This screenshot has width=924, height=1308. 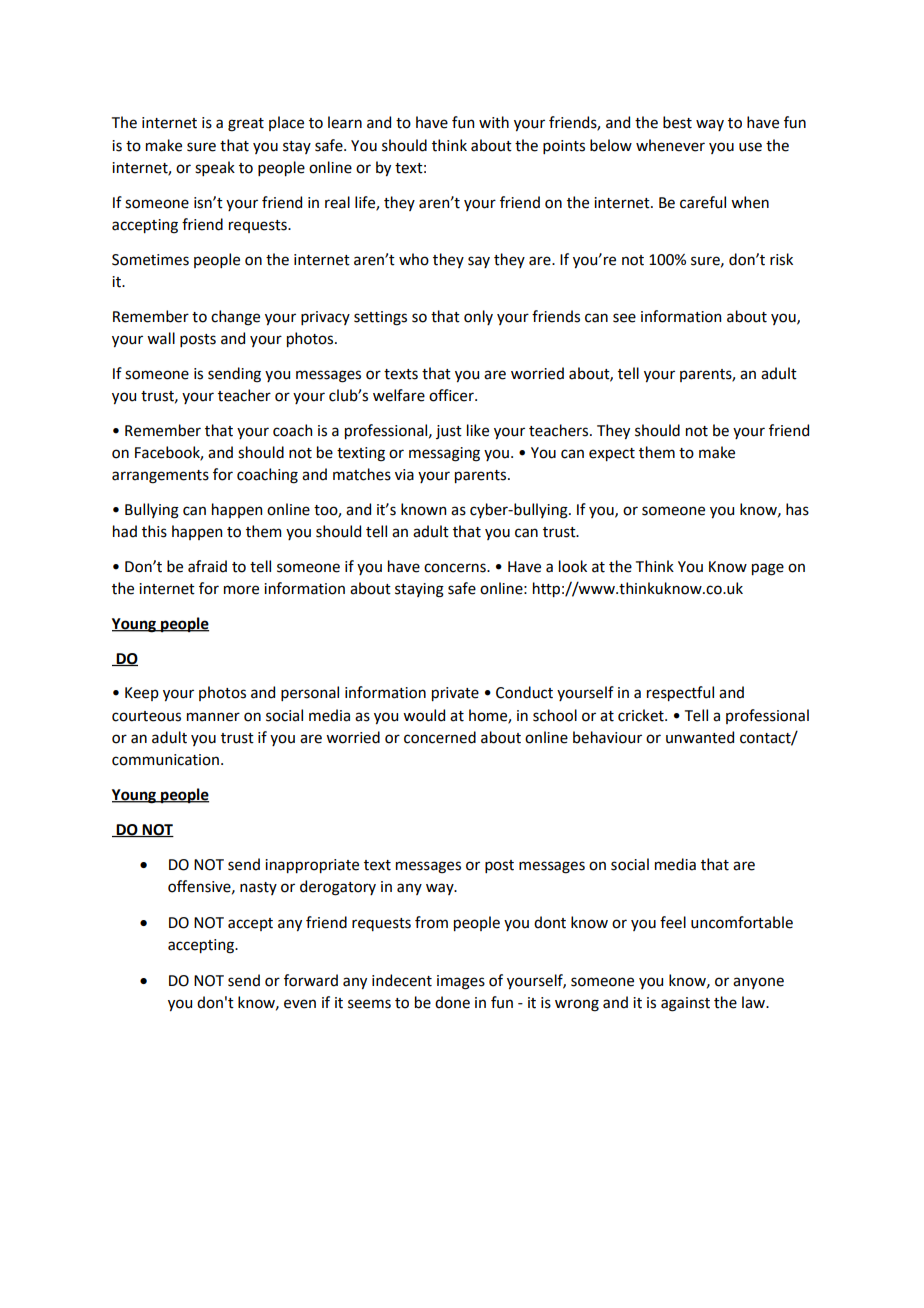 I want to click on private, so click(x=455, y=694).
